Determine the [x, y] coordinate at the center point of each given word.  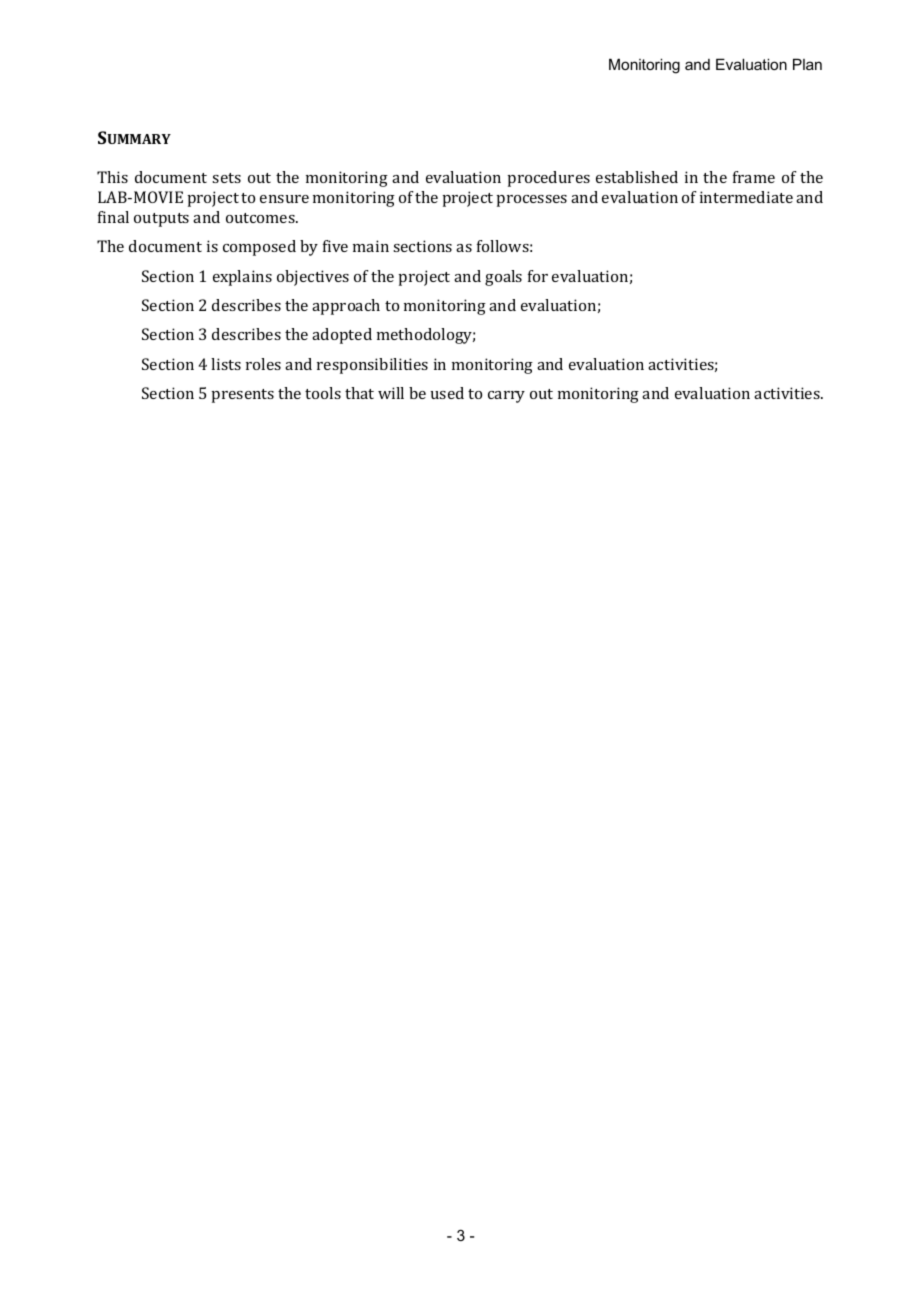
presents [242, 396]
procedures [548, 179]
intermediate [746, 197]
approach [346, 307]
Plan [807, 64]
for [538, 276]
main [371, 246]
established [637, 177]
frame [754, 177]
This [112, 177]
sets [226, 178]
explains [242, 278]
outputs [161, 220]
